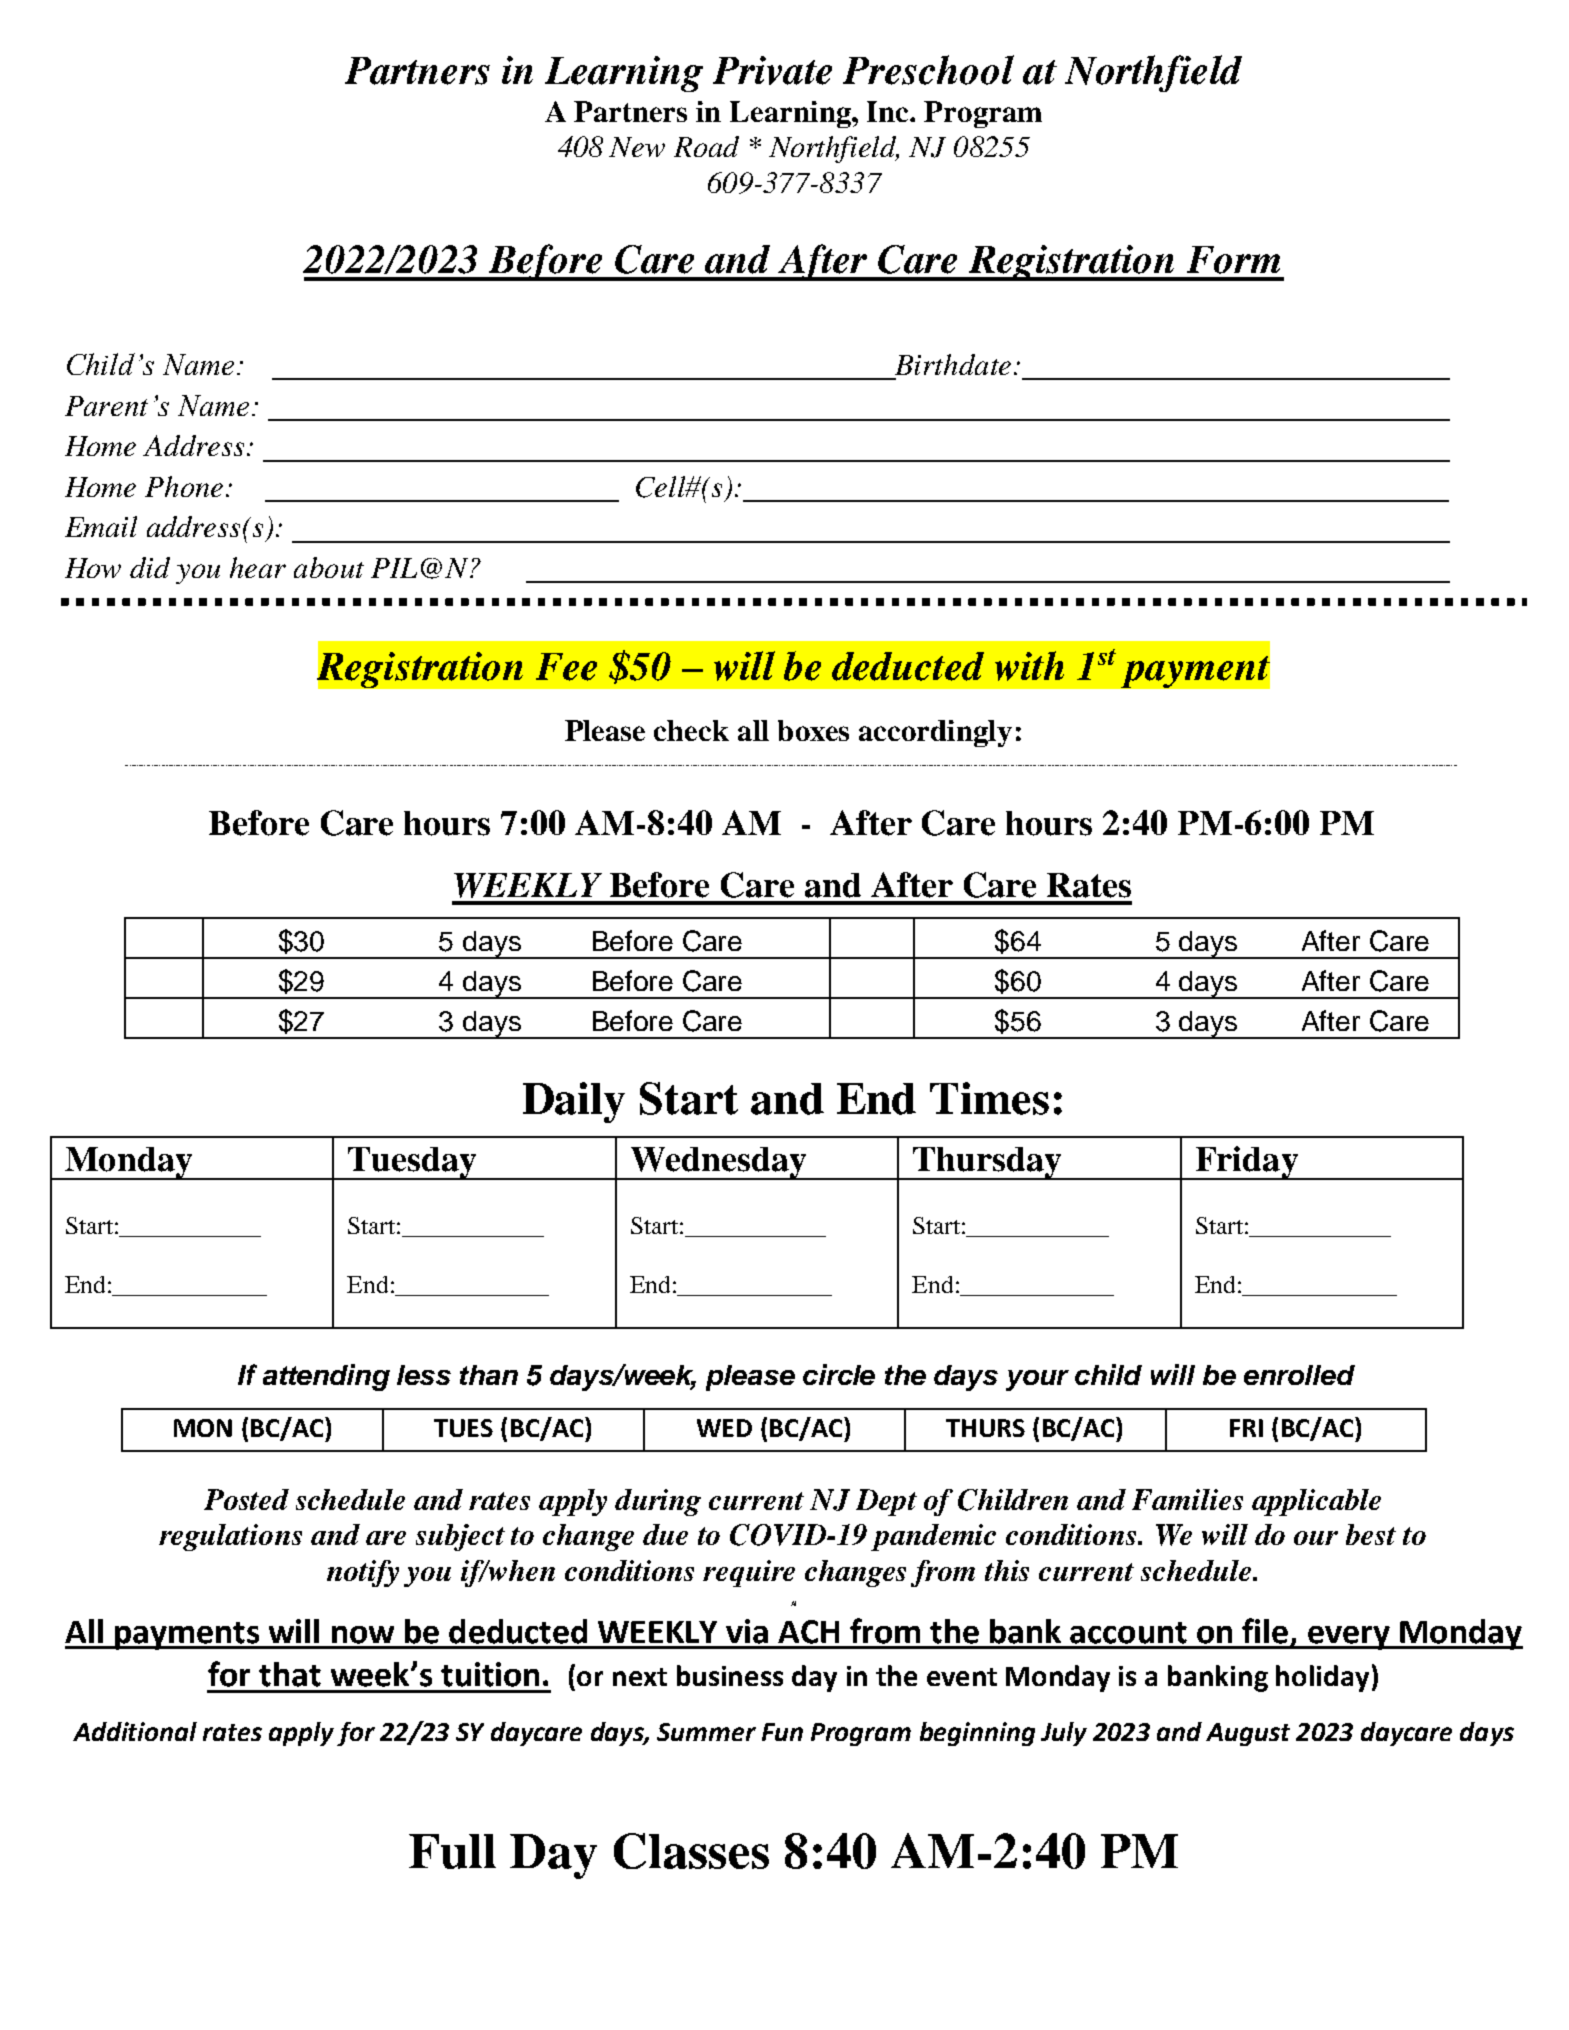 This screenshot has height=2030, width=1569. Describe the element at coordinates (1233, 260) in the screenshot. I see `Form` at that location.
